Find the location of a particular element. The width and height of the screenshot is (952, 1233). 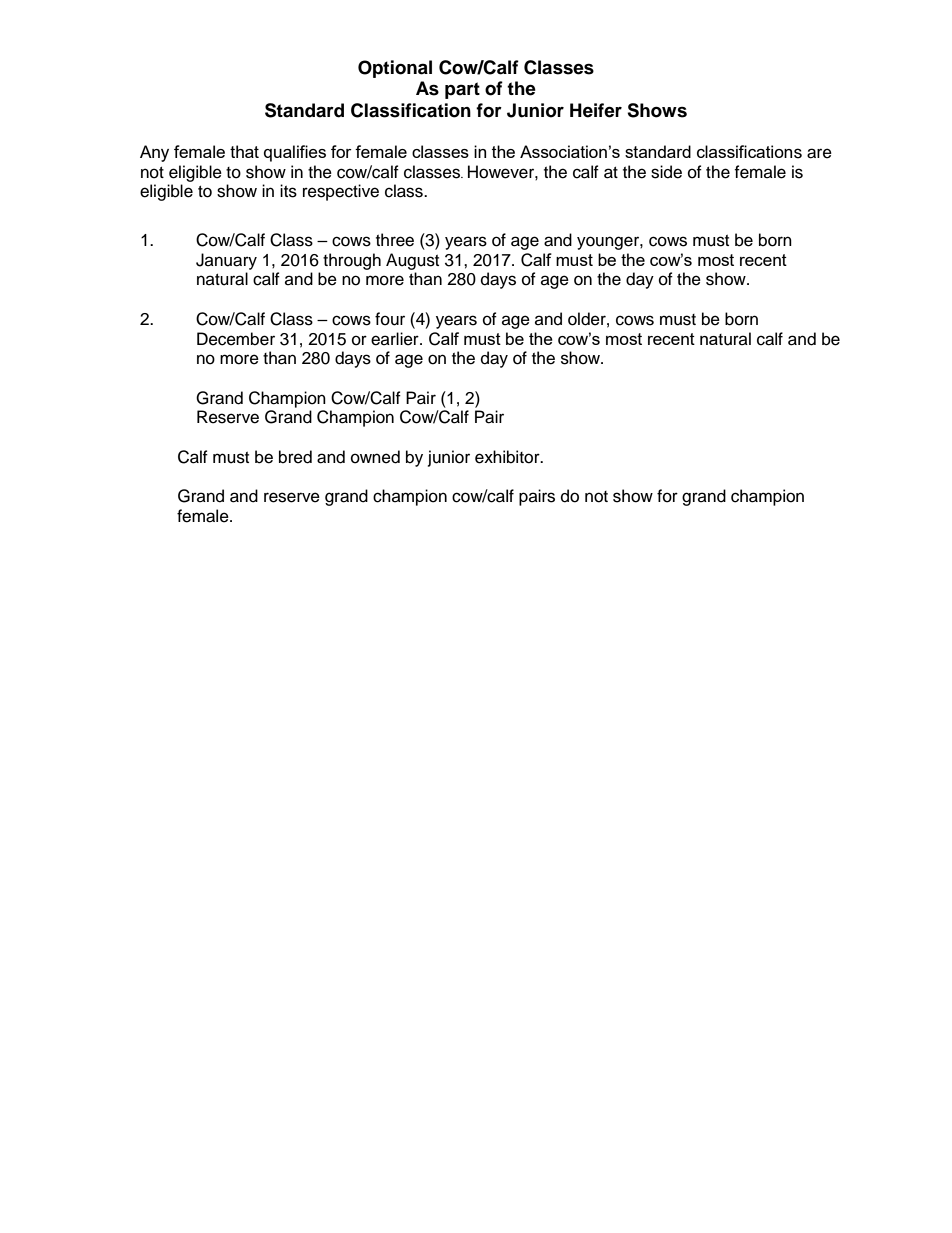

Heifer is located at coordinates (596, 110).
